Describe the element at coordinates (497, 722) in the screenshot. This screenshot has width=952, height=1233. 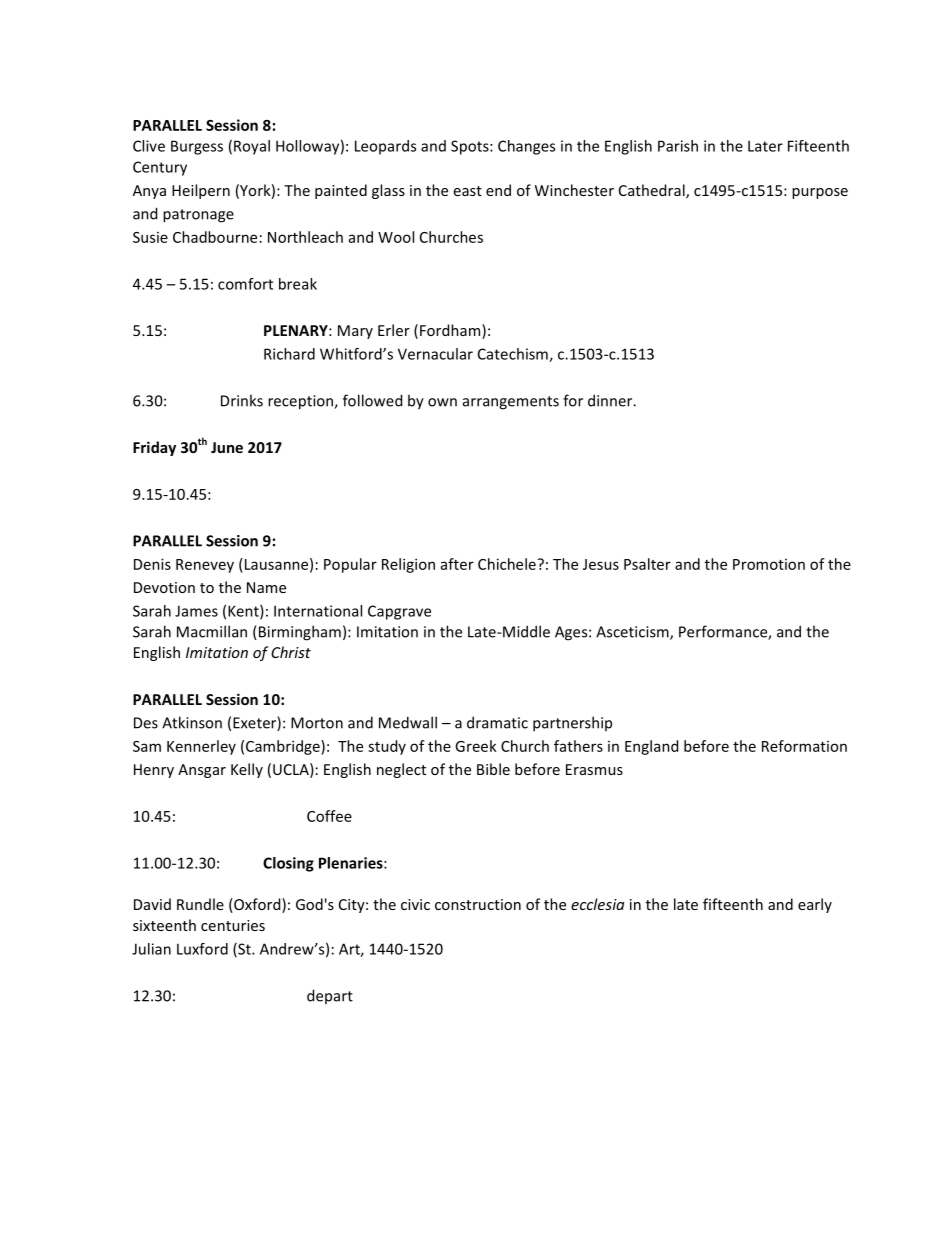
I see `dramatic` at that location.
